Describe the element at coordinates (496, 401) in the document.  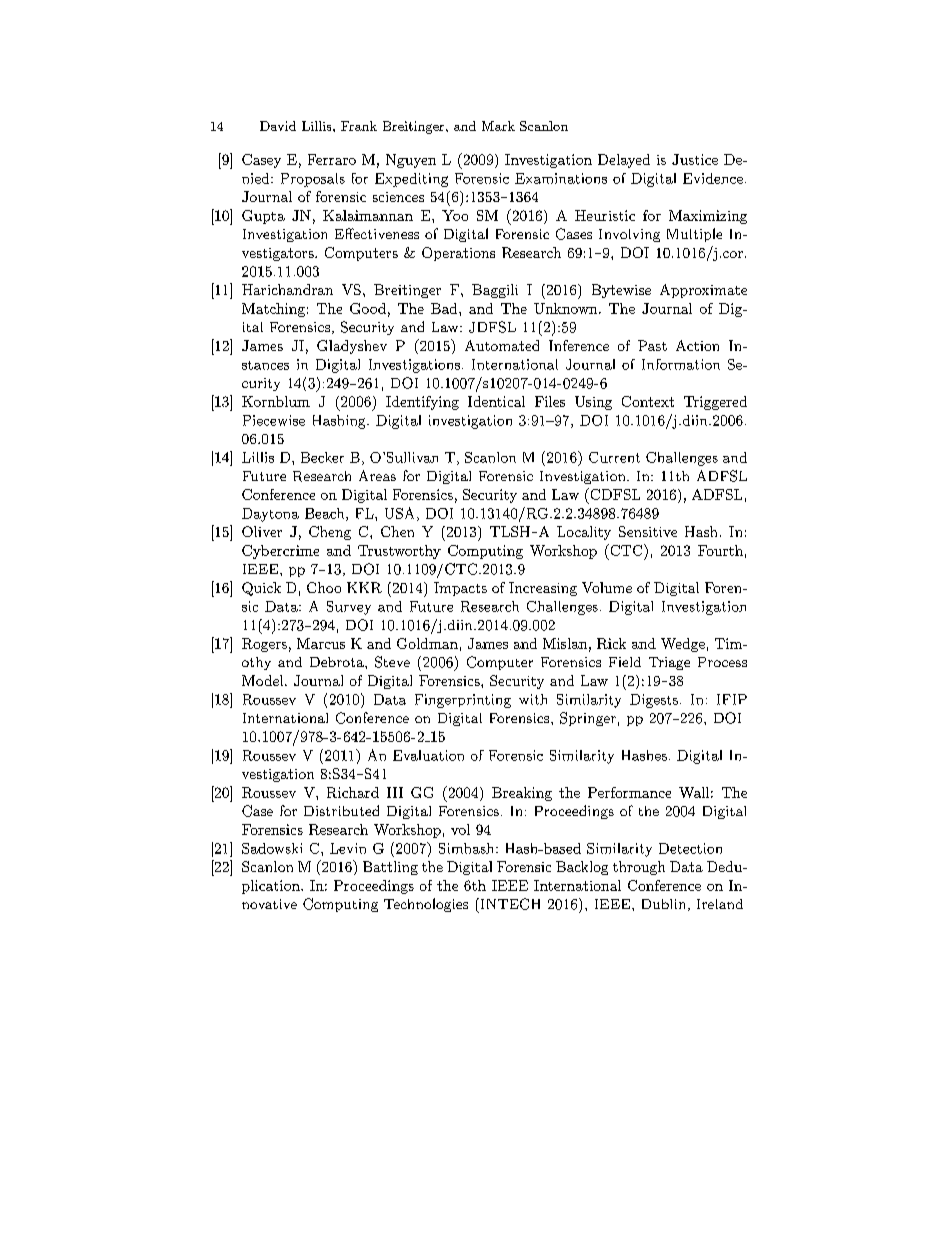
I see `Identical` at that location.
